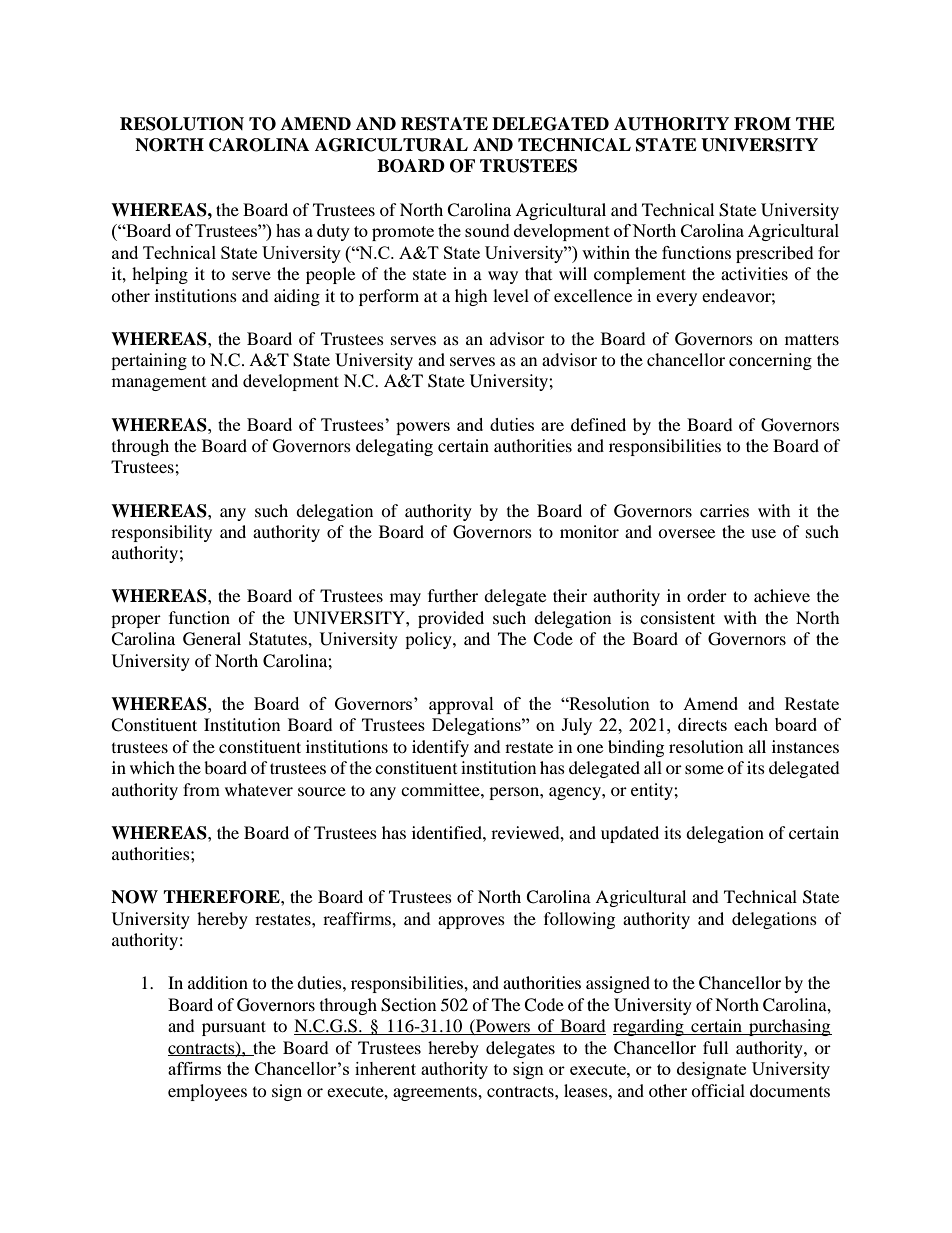  I want to click on updated, so click(630, 834).
